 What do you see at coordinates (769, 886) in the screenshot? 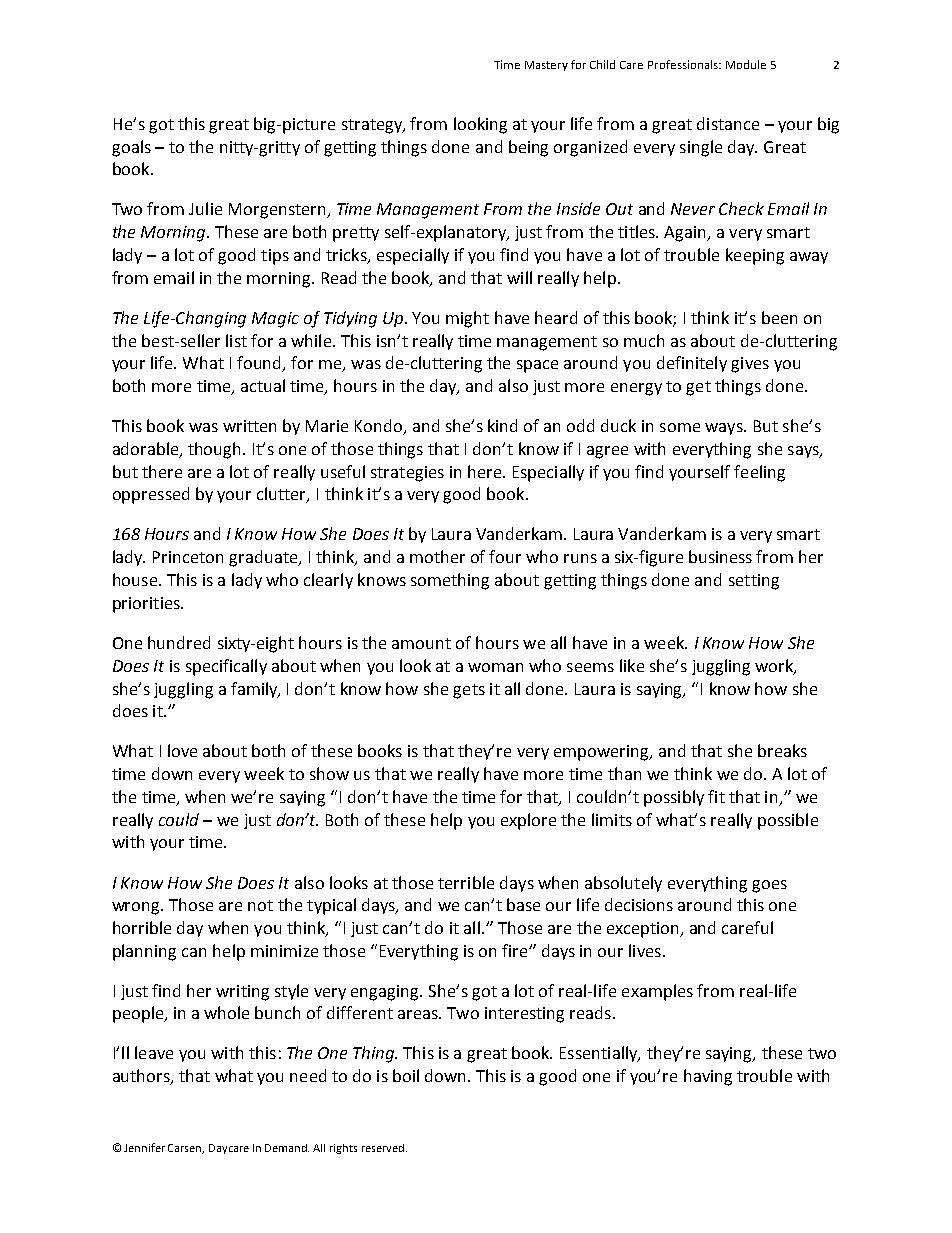
I see `goes` at bounding box center [769, 886].
